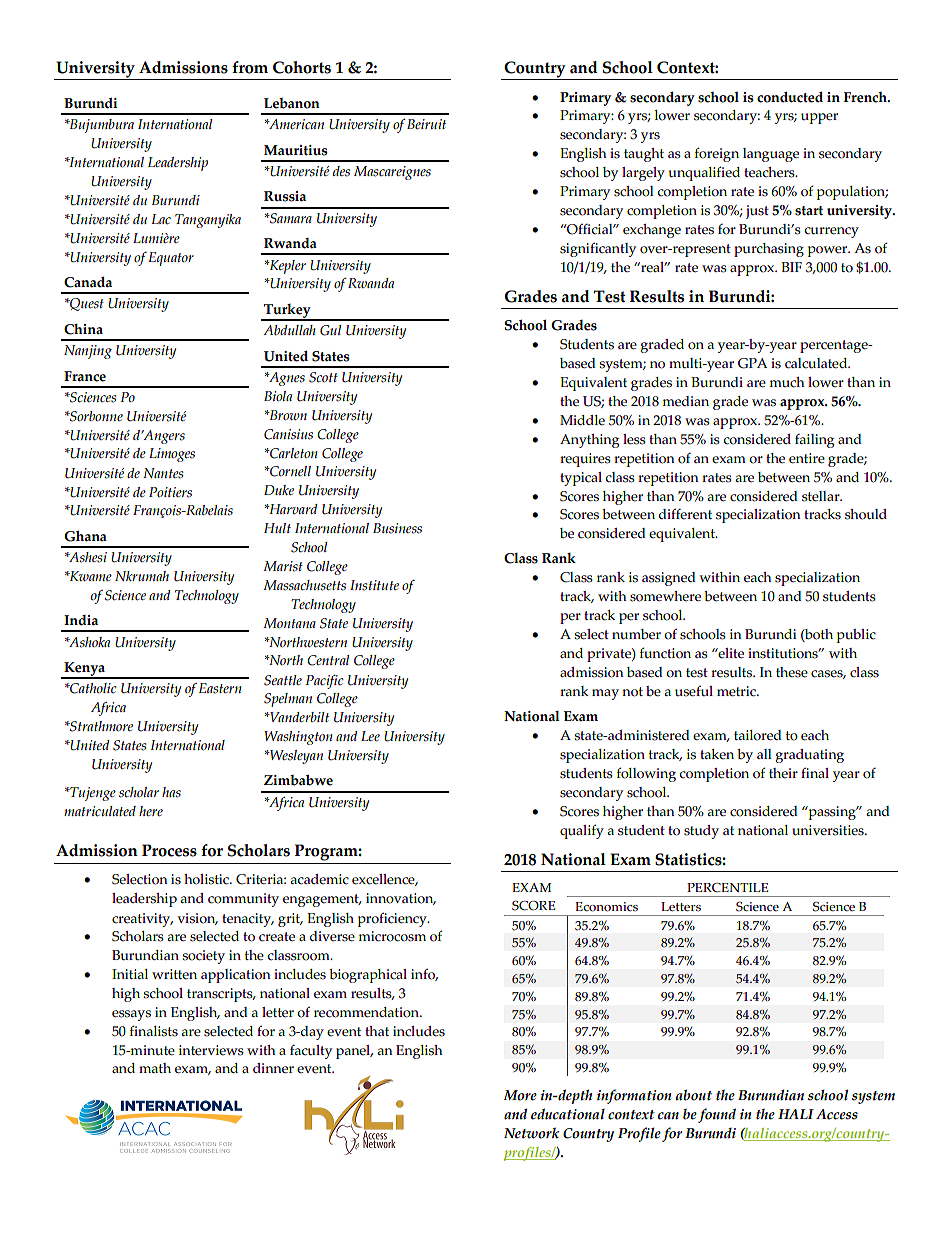 The image size is (952, 1233). What do you see at coordinates (790, 97) in the document?
I see `conducted` at bounding box center [790, 97].
